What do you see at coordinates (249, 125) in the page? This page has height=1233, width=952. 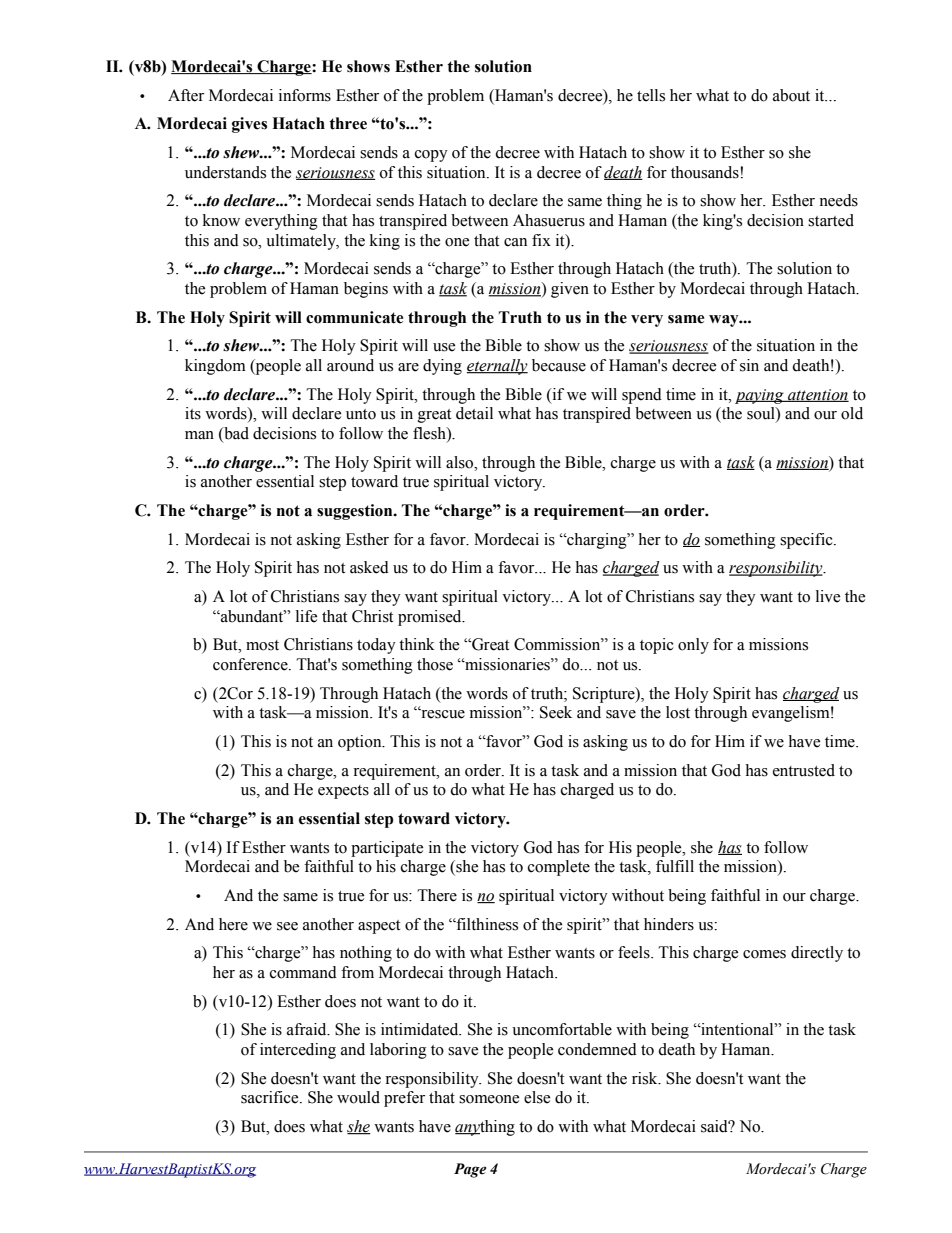 I see `gives` at bounding box center [249, 125].
